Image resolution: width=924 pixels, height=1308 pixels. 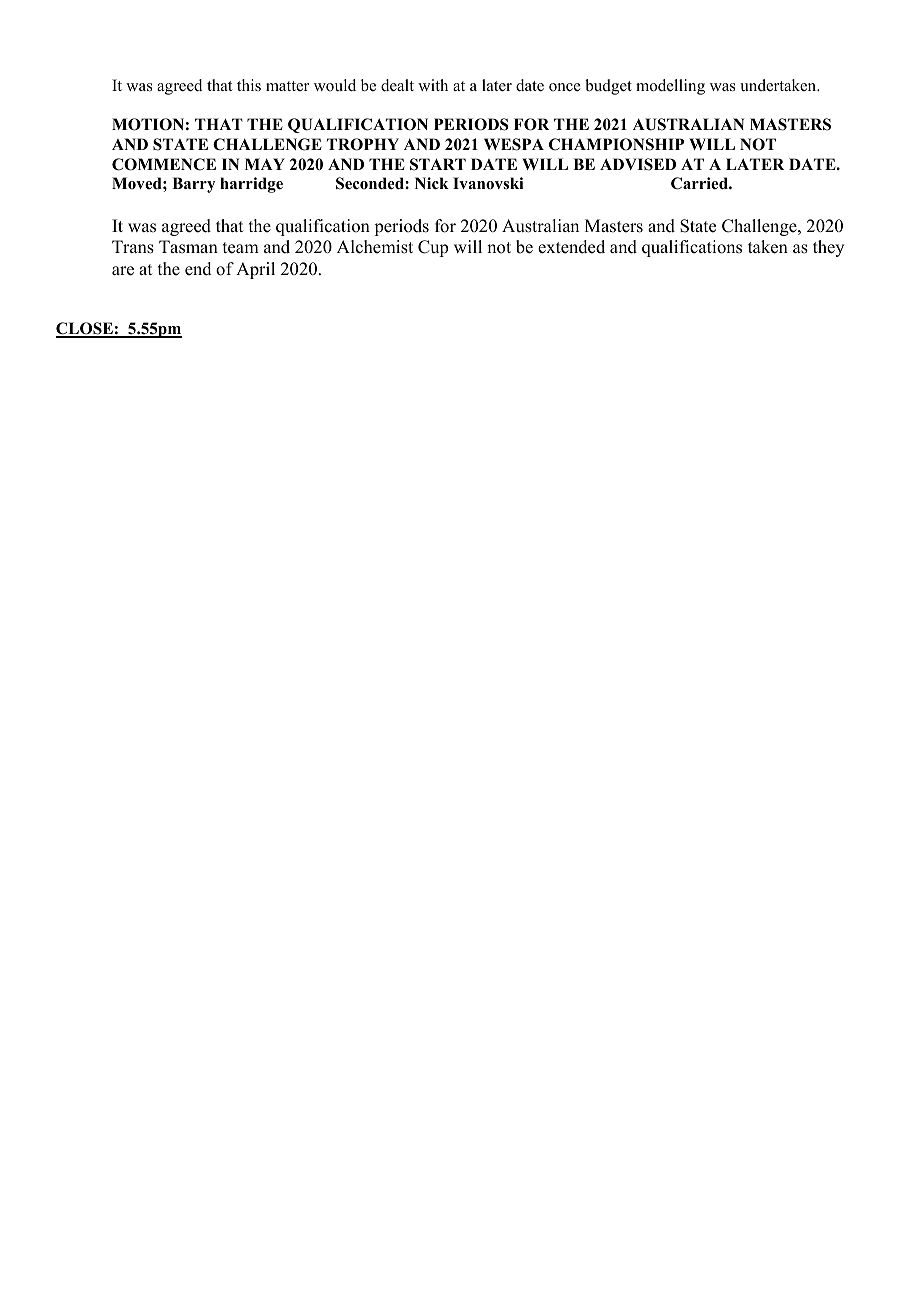 What do you see at coordinates (432, 183) in the screenshot?
I see `Nick` at bounding box center [432, 183].
